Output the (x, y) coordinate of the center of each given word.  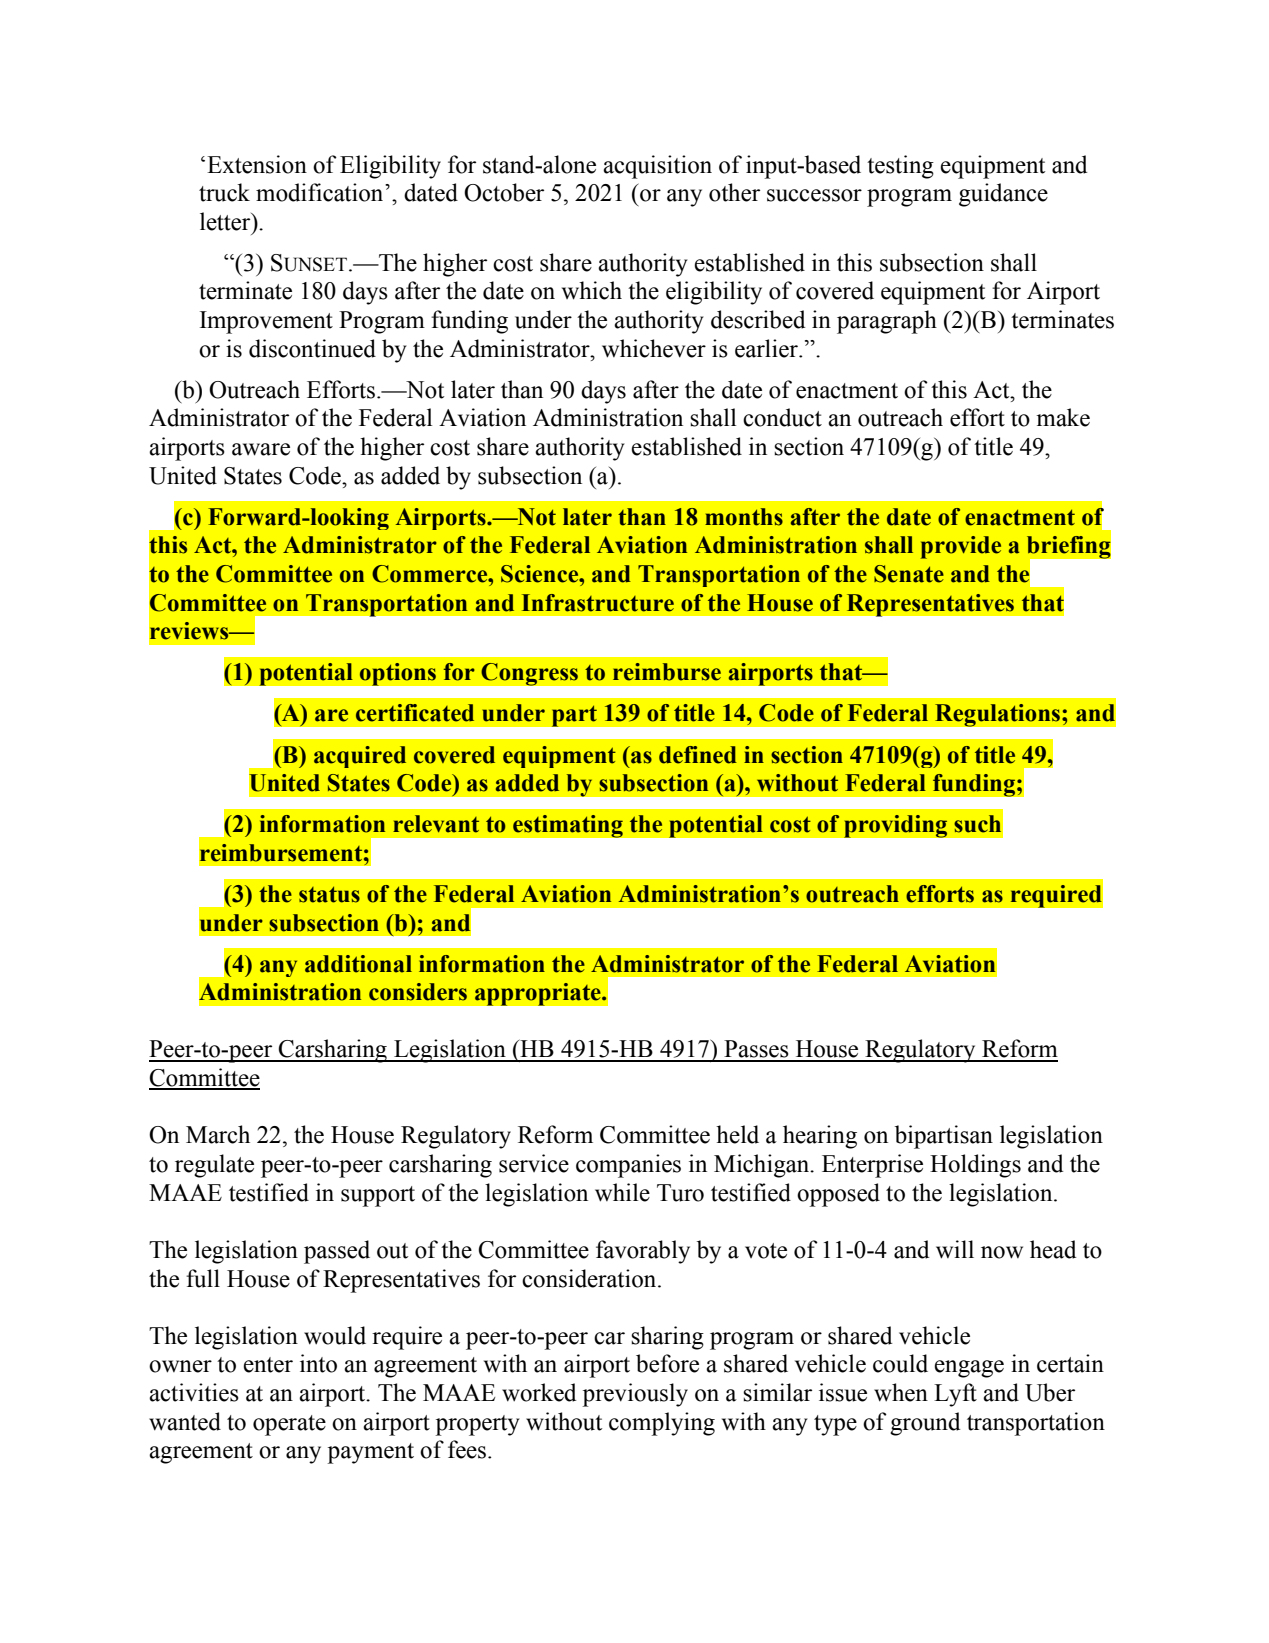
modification (321, 192)
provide (961, 547)
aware (261, 449)
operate (289, 1425)
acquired (360, 757)
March (218, 1134)
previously (635, 1395)
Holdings (975, 1166)
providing (895, 826)
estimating (568, 826)
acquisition (657, 167)
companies (628, 1166)
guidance (1003, 195)
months (744, 517)
